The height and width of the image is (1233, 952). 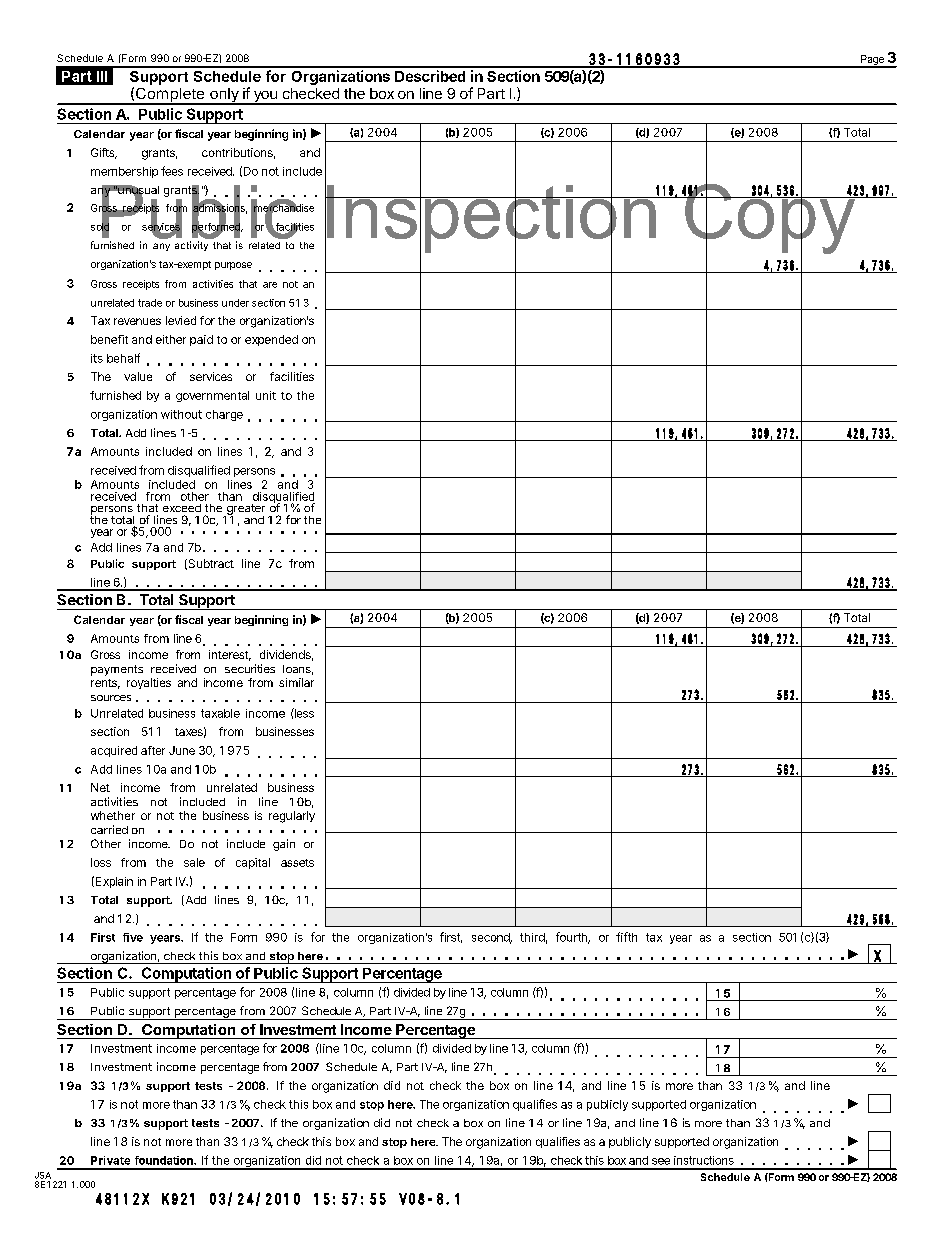 I want to click on see, so click(x=661, y=1161).
